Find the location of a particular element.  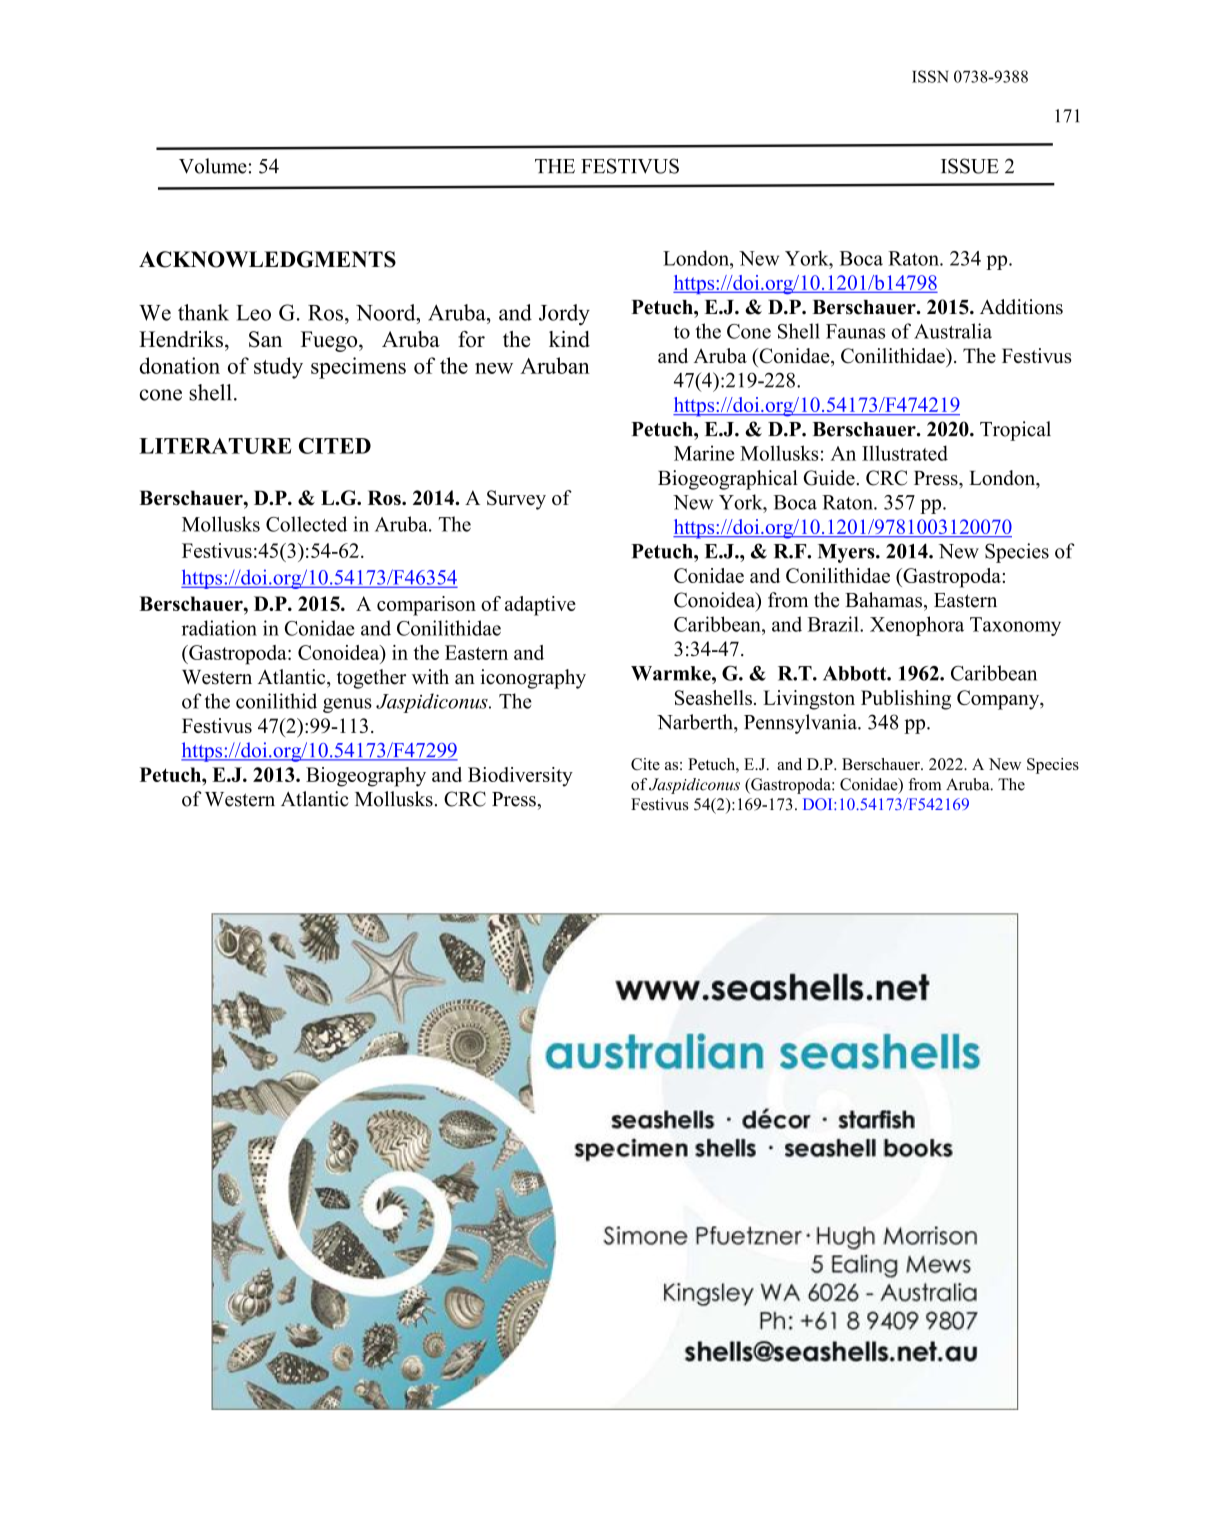

Publishing is located at coordinates (906, 700).
